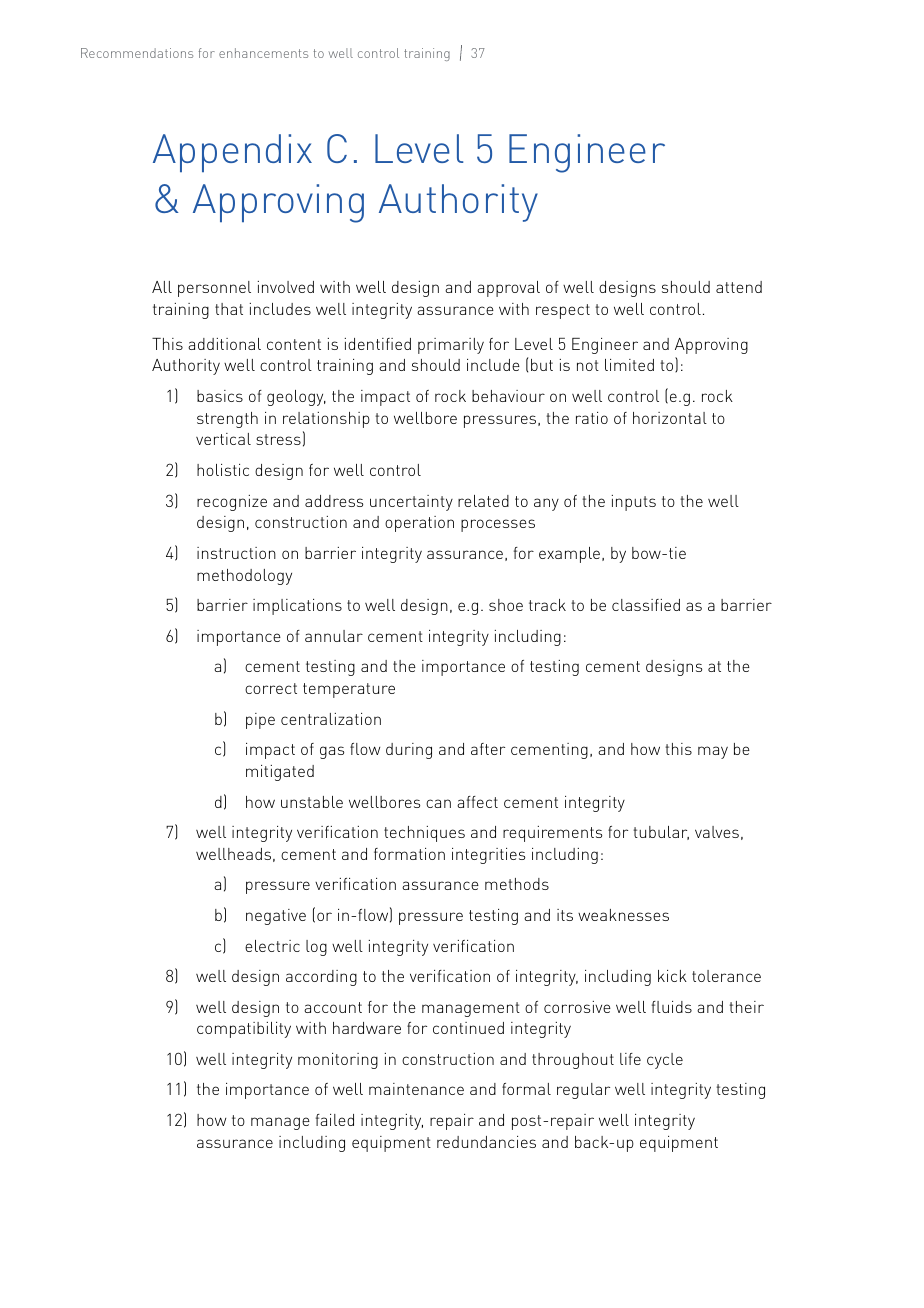 The image size is (924, 1308). I want to click on attend, so click(739, 287).
